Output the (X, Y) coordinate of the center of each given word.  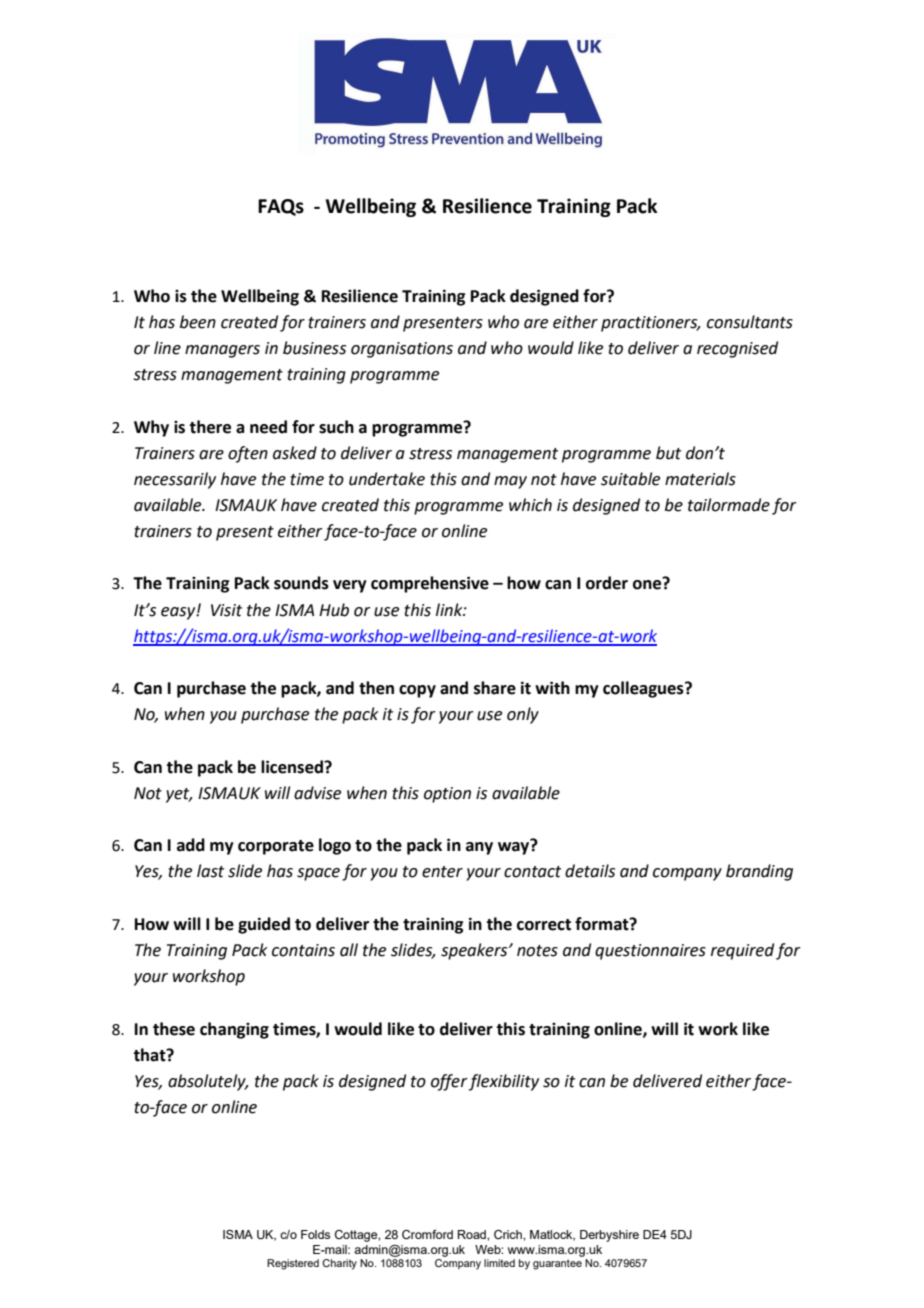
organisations (402, 350)
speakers (475, 951)
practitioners (650, 324)
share (495, 688)
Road (473, 1234)
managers (222, 351)
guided (264, 925)
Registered (293, 1264)
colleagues (644, 689)
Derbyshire (609, 1236)
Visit (226, 610)
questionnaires (650, 952)
